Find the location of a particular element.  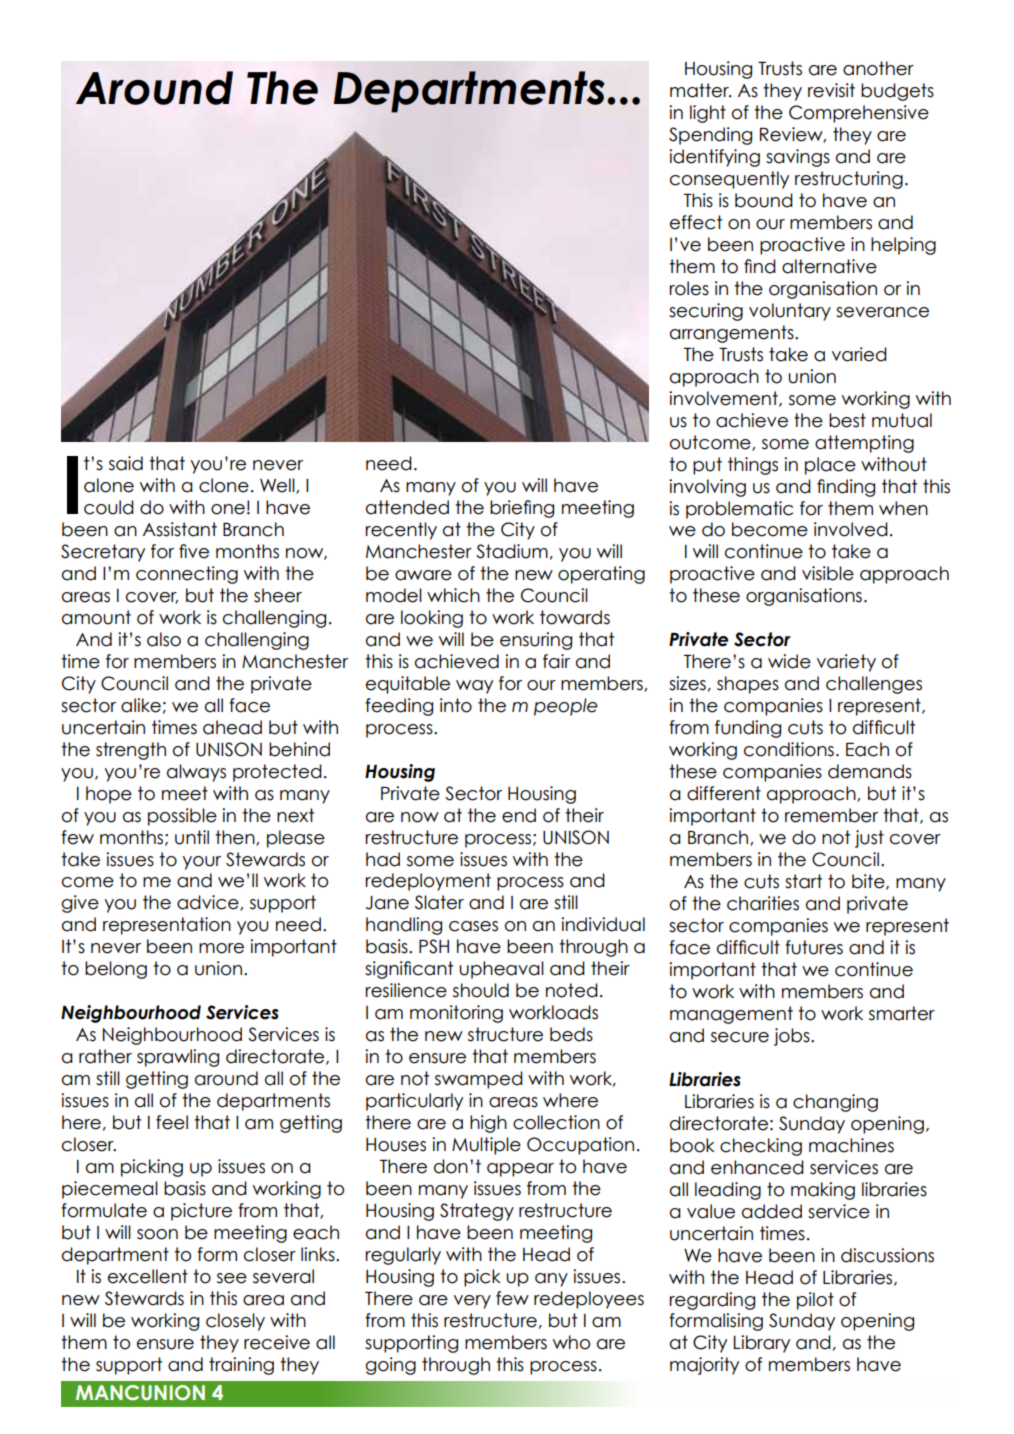

voluntary is located at coordinates (790, 312).
